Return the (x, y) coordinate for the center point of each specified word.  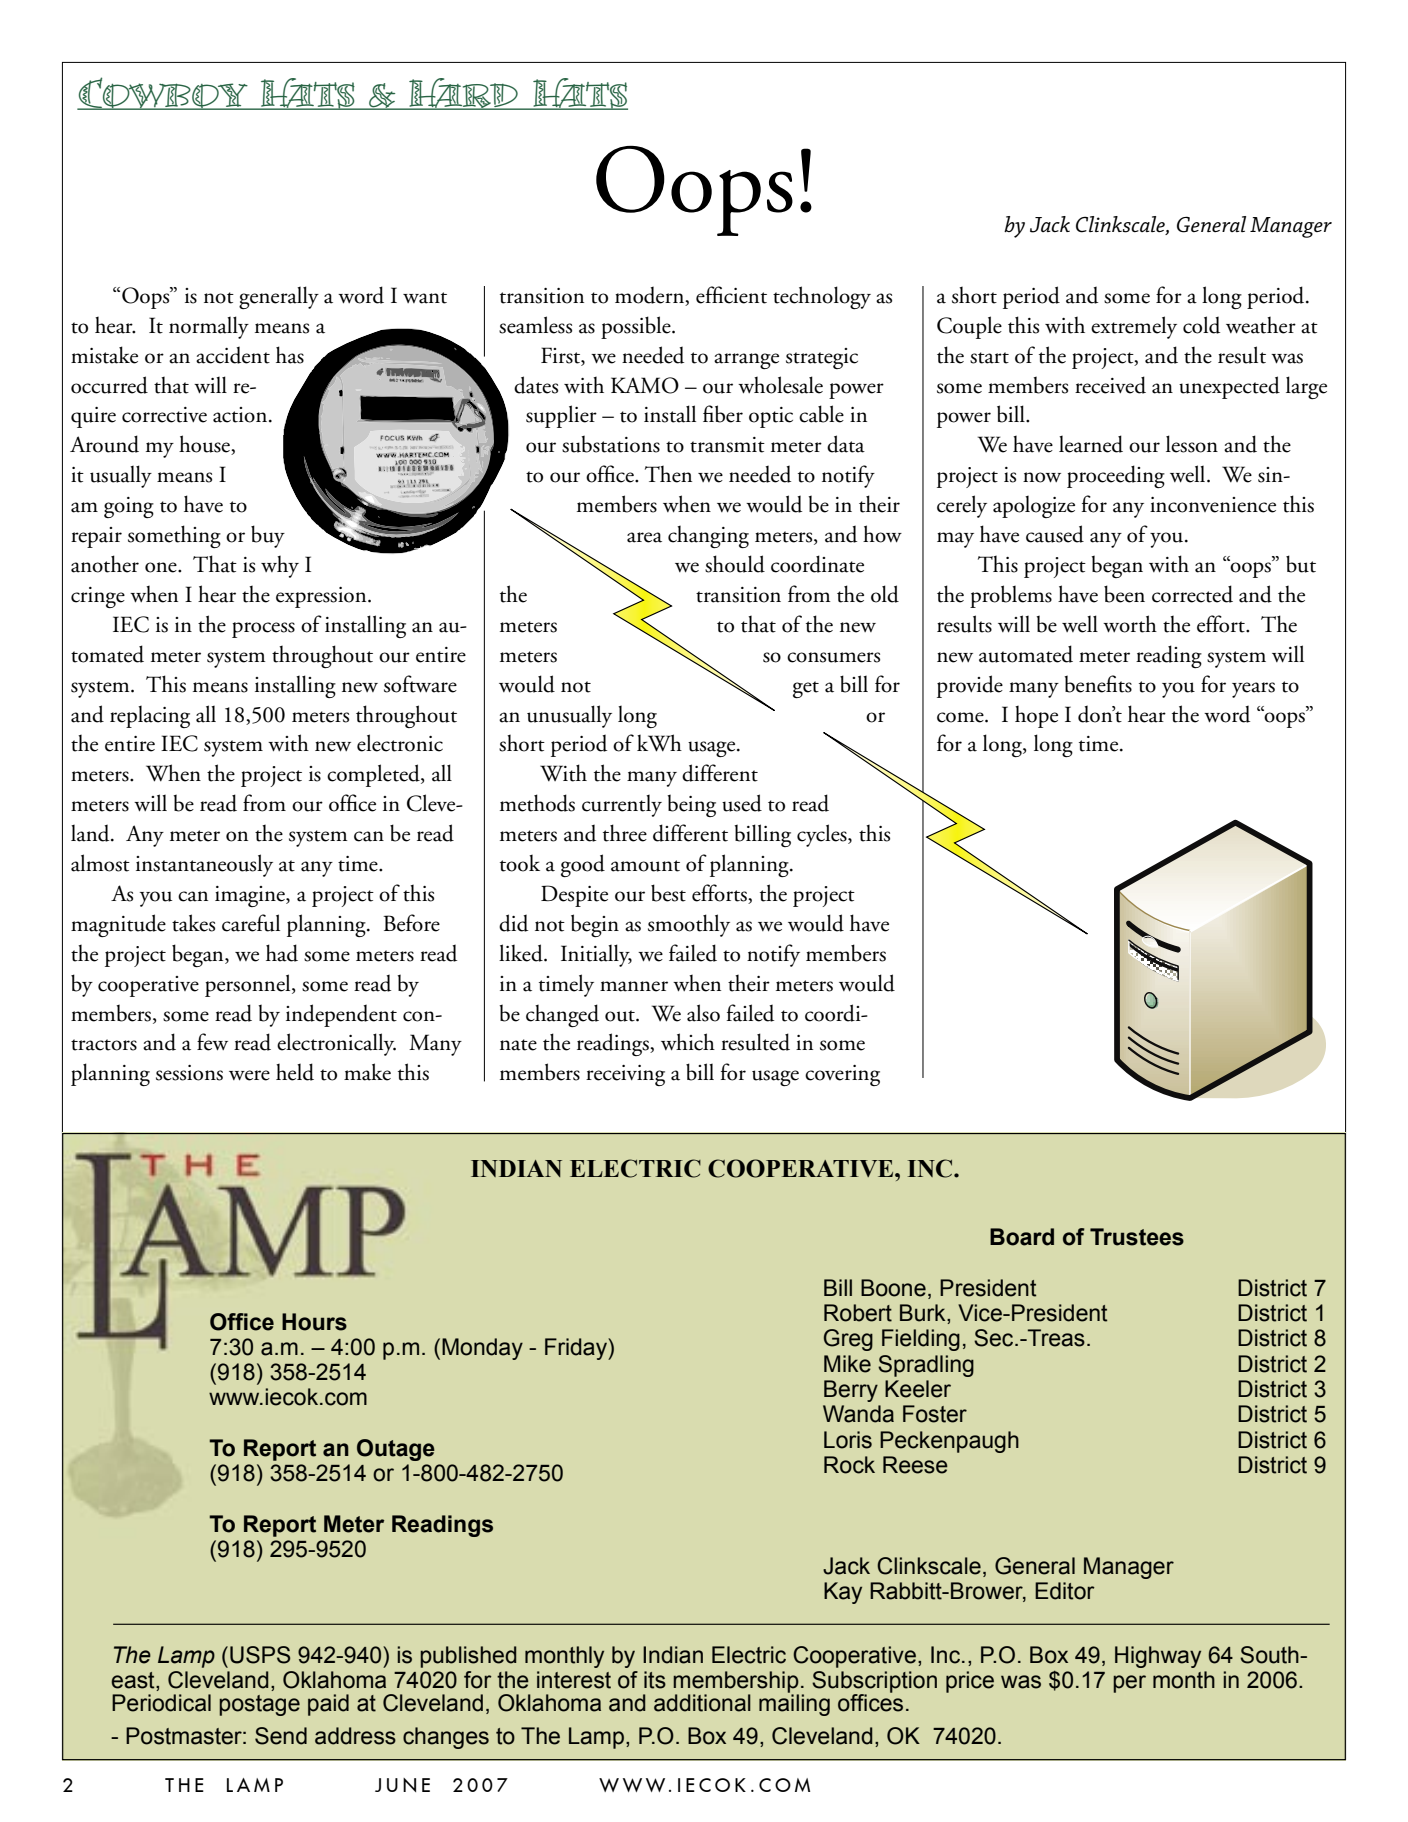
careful (251, 923)
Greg (848, 1340)
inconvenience (1213, 505)
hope (1036, 717)
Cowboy (163, 93)
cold (1201, 325)
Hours (314, 1322)
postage (259, 1705)
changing (708, 537)
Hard (463, 94)
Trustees (1137, 1237)
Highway (1158, 1657)
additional (702, 1703)
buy (268, 536)
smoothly (689, 925)
